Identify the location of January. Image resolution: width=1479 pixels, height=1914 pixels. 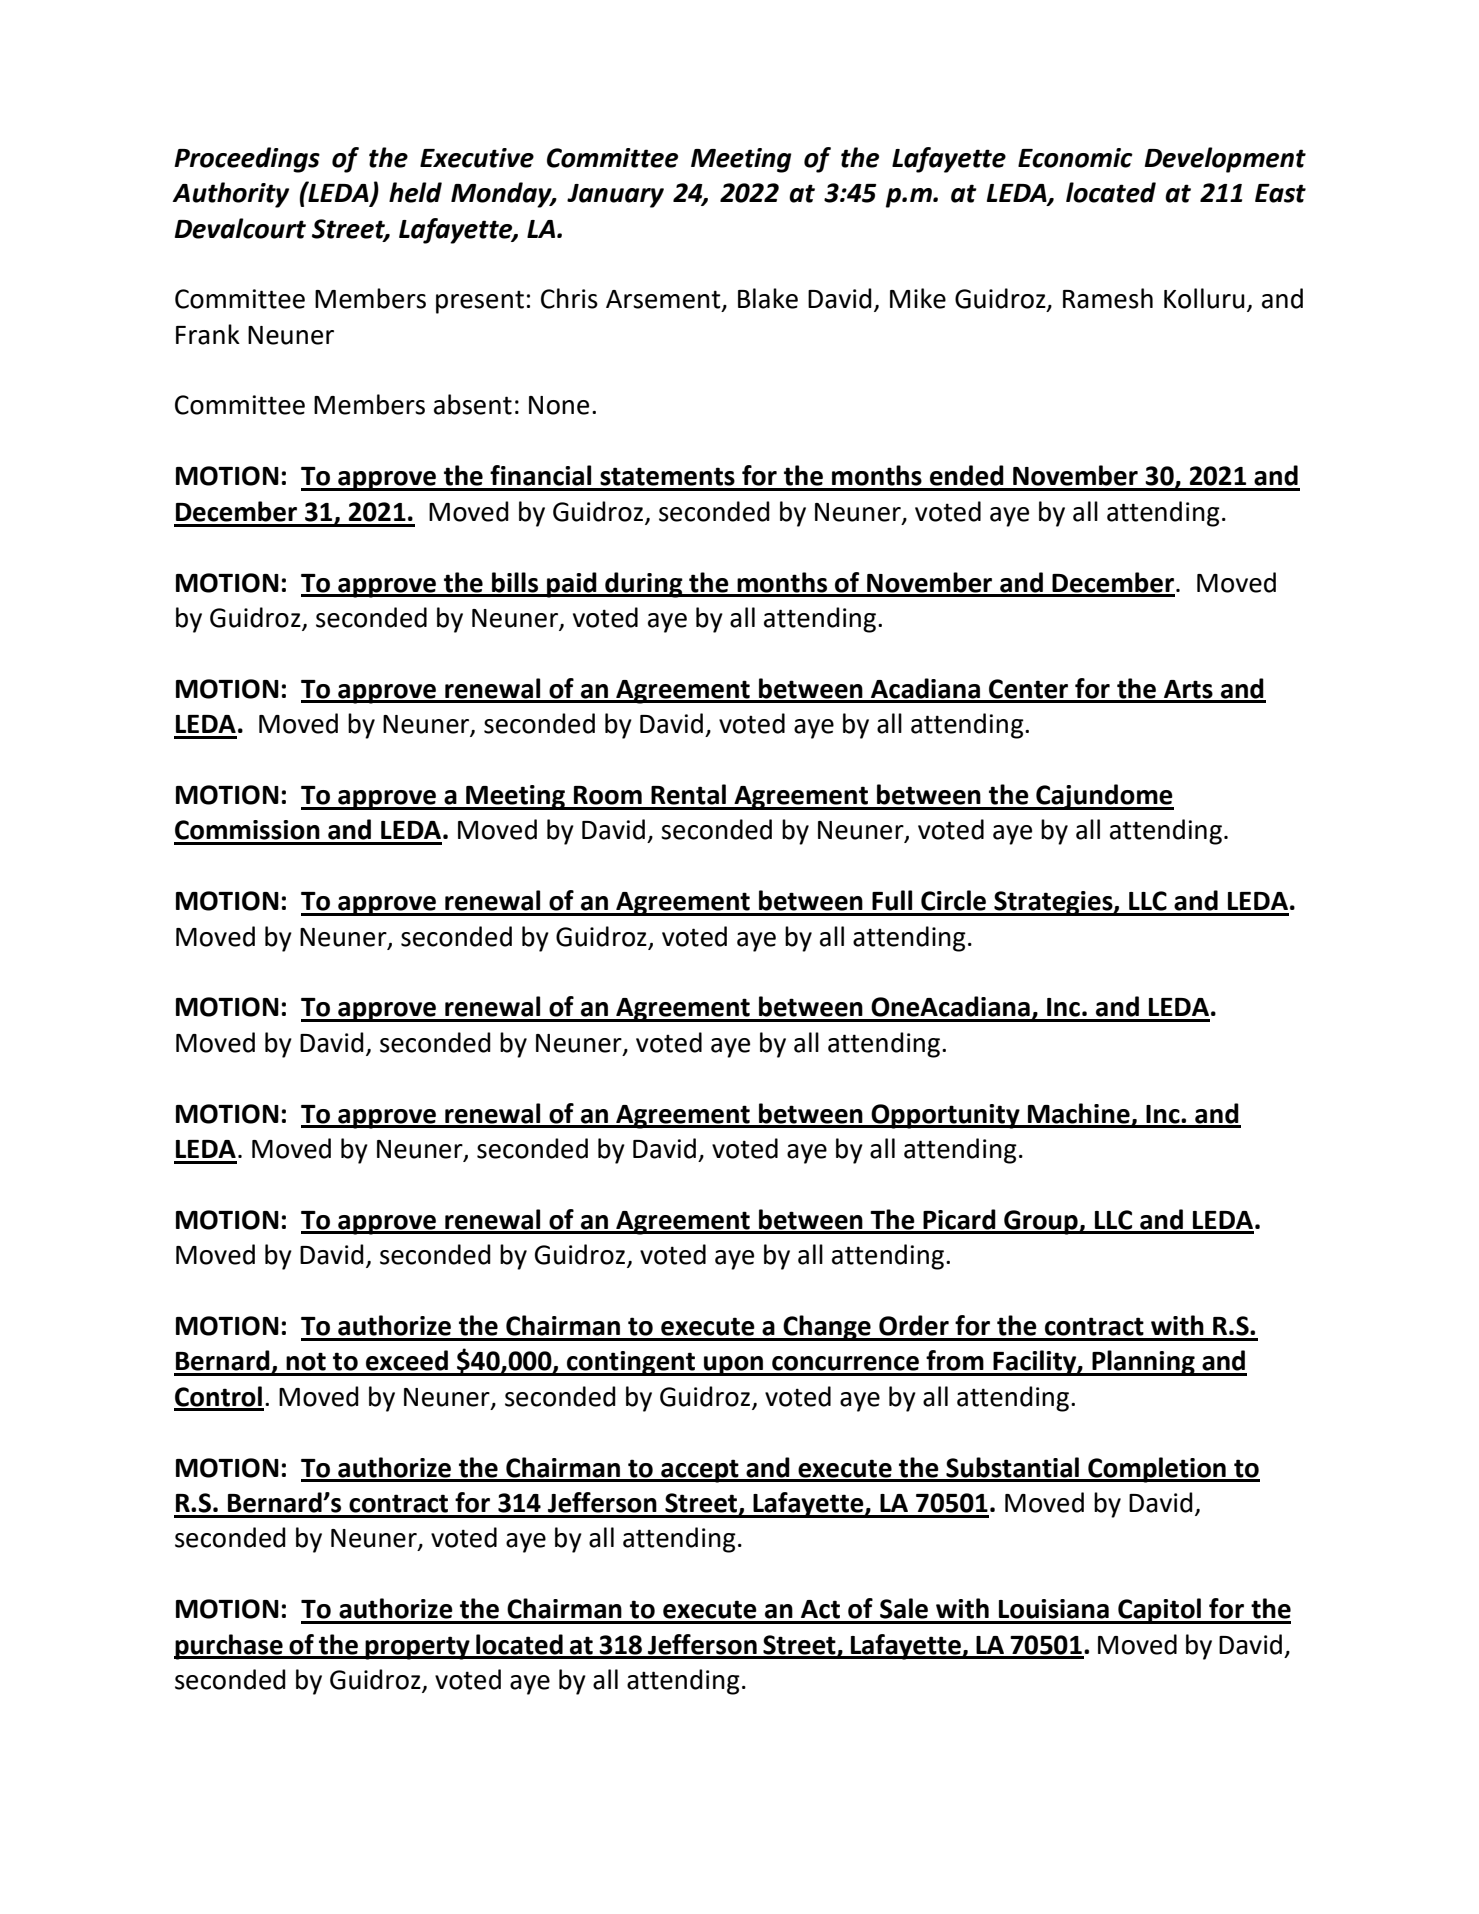
(615, 196).
